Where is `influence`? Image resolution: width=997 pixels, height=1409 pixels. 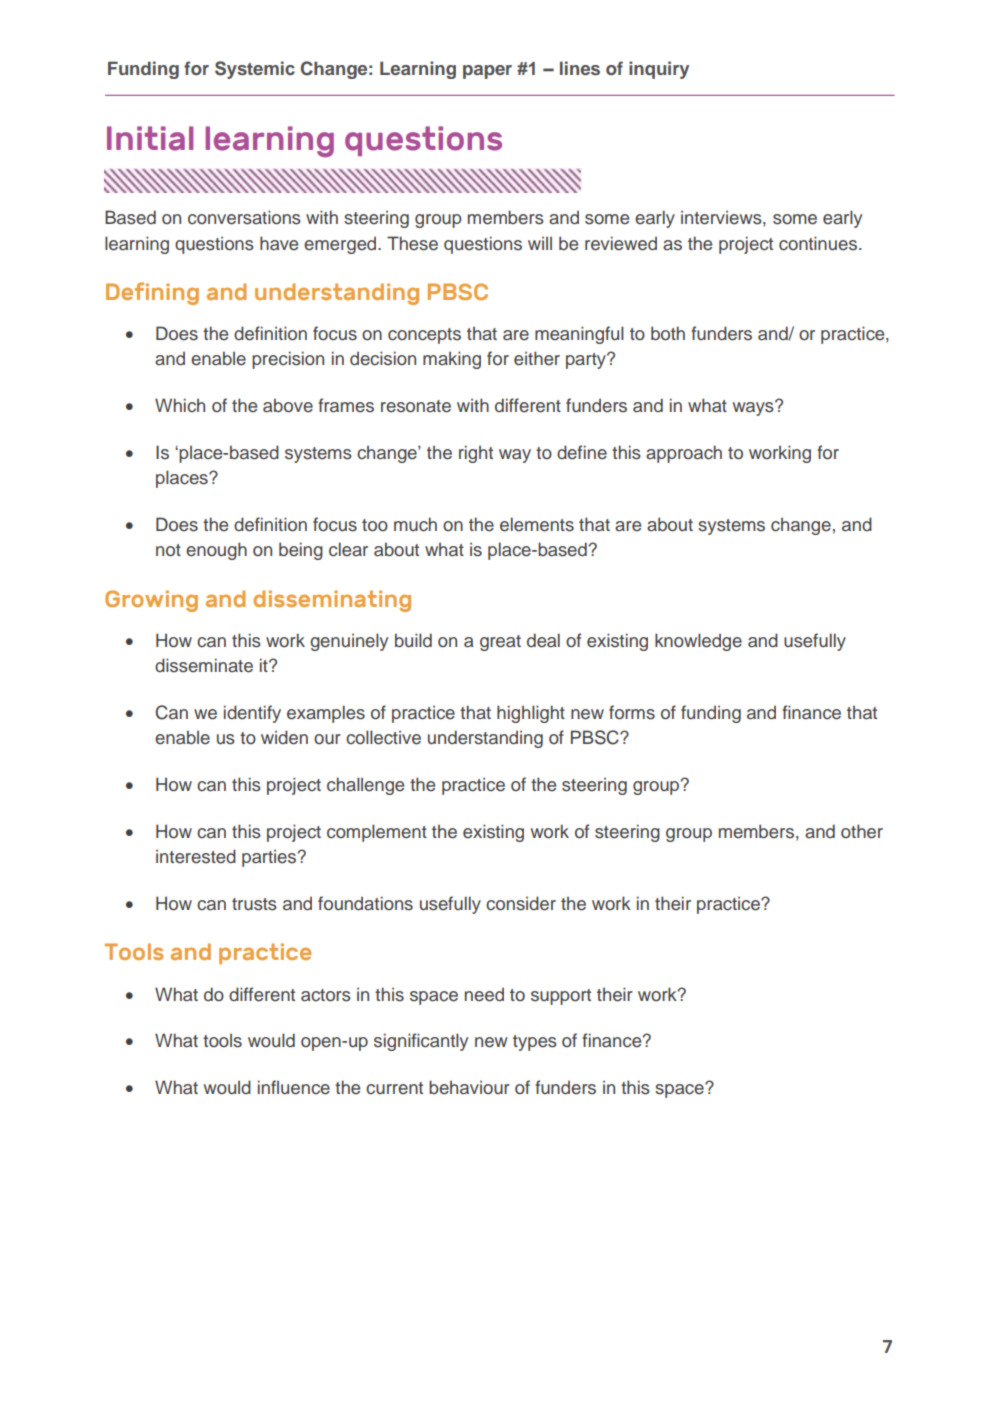 influence is located at coordinates (294, 1087).
